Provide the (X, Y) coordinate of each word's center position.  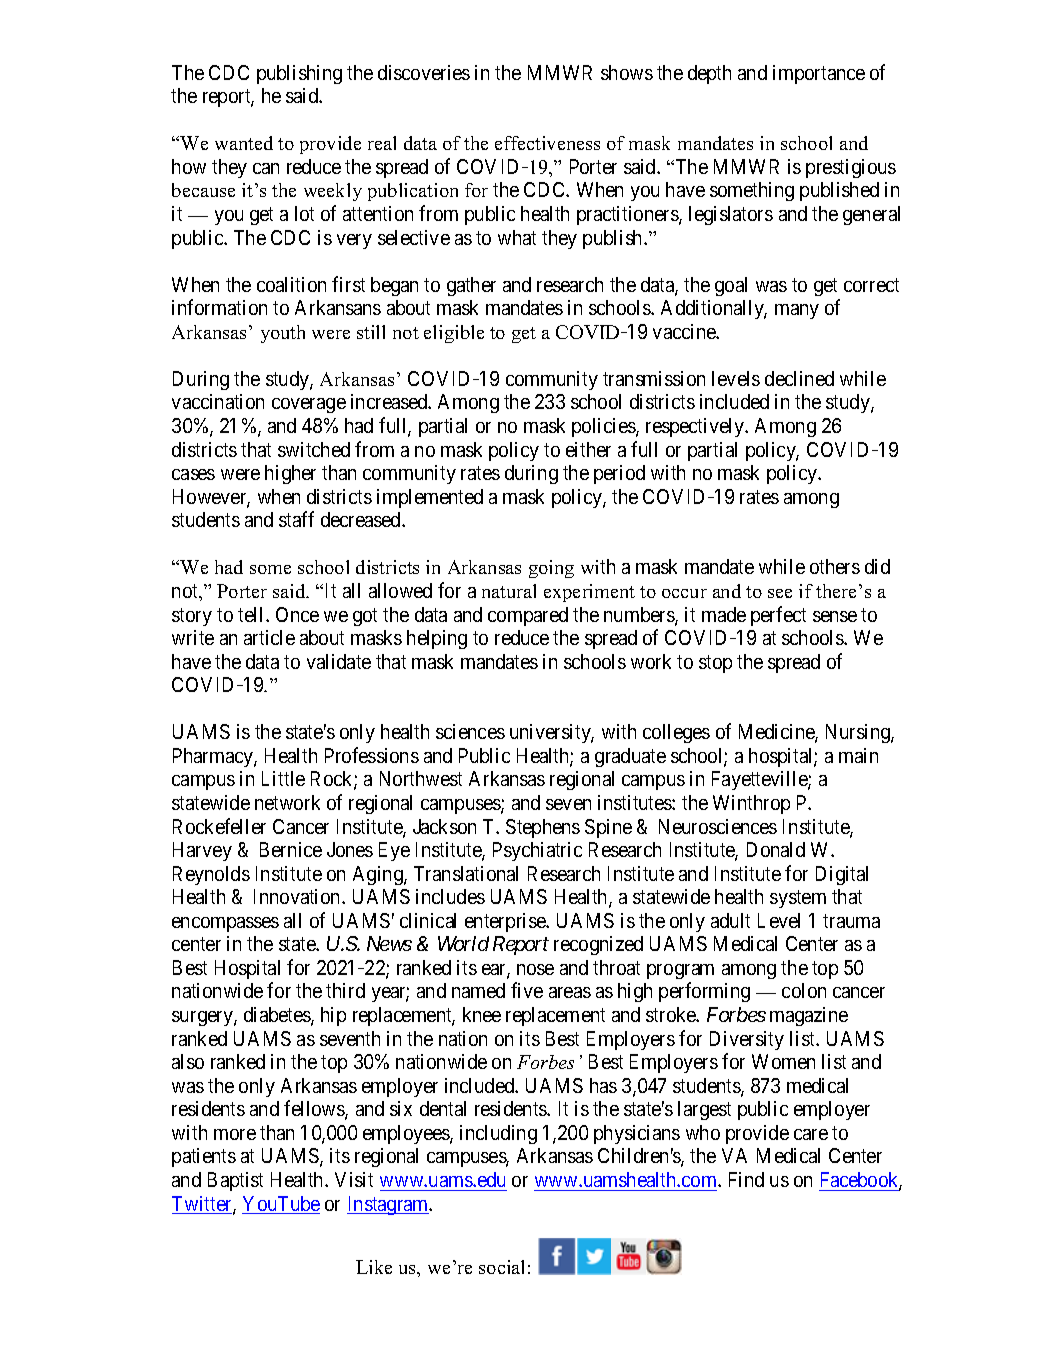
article (269, 637)
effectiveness (547, 143)
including (498, 1134)
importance (819, 74)
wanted (244, 143)
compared (528, 616)
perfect (778, 616)
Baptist (235, 1181)
